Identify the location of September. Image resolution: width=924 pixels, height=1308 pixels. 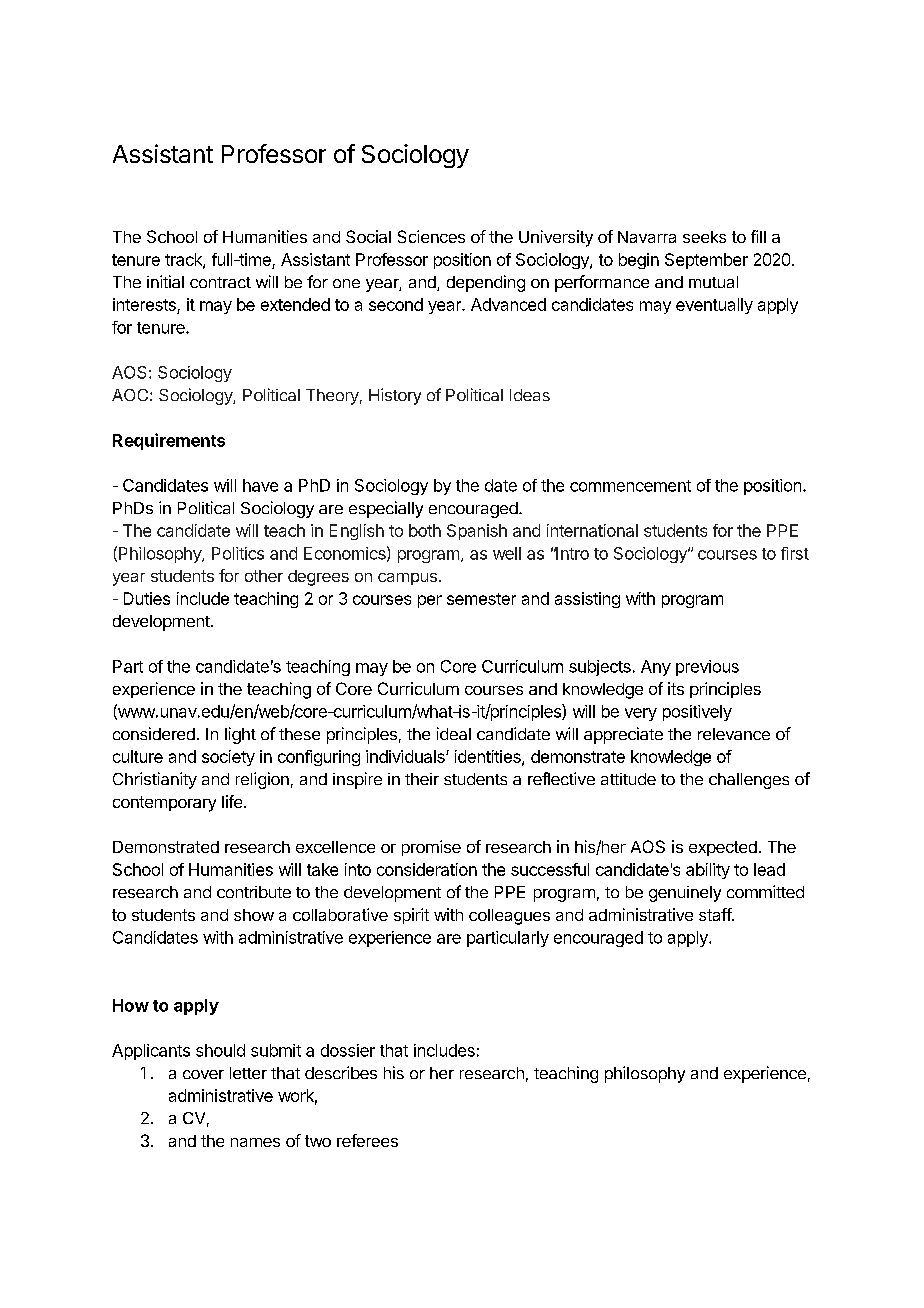
(706, 261).
